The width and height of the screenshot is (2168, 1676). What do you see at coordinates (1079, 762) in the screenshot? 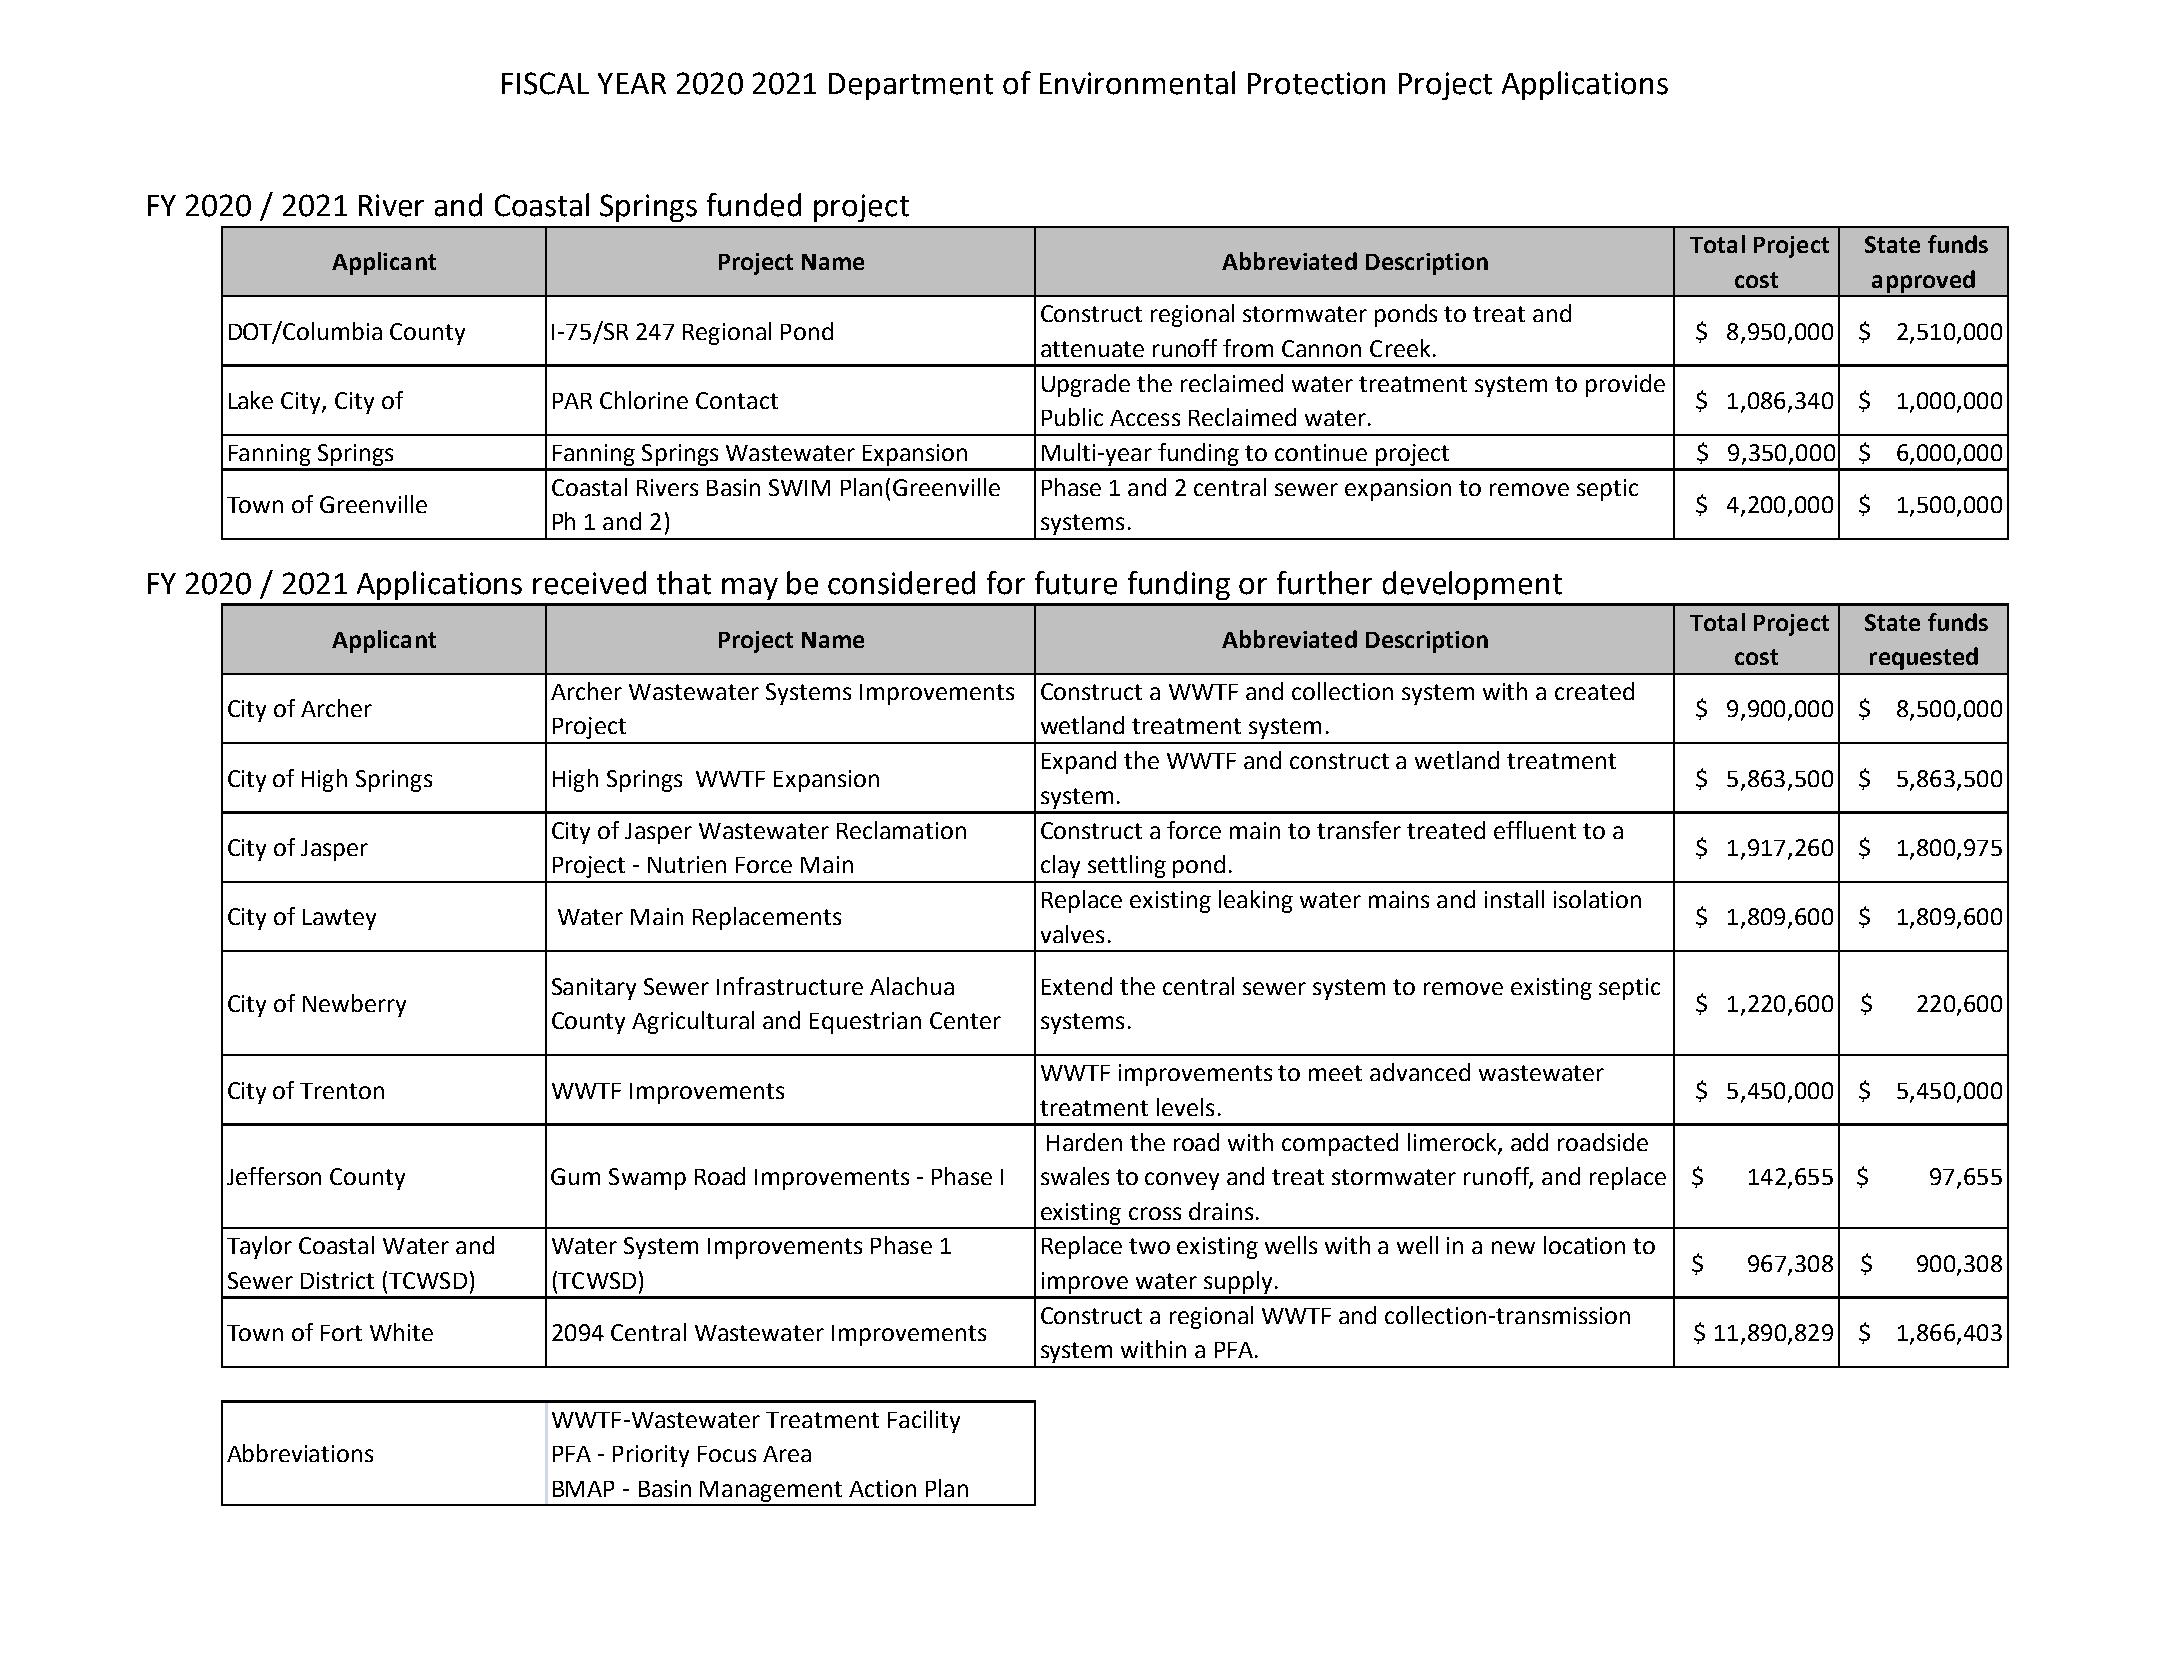
I see `Expand` at bounding box center [1079, 762].
